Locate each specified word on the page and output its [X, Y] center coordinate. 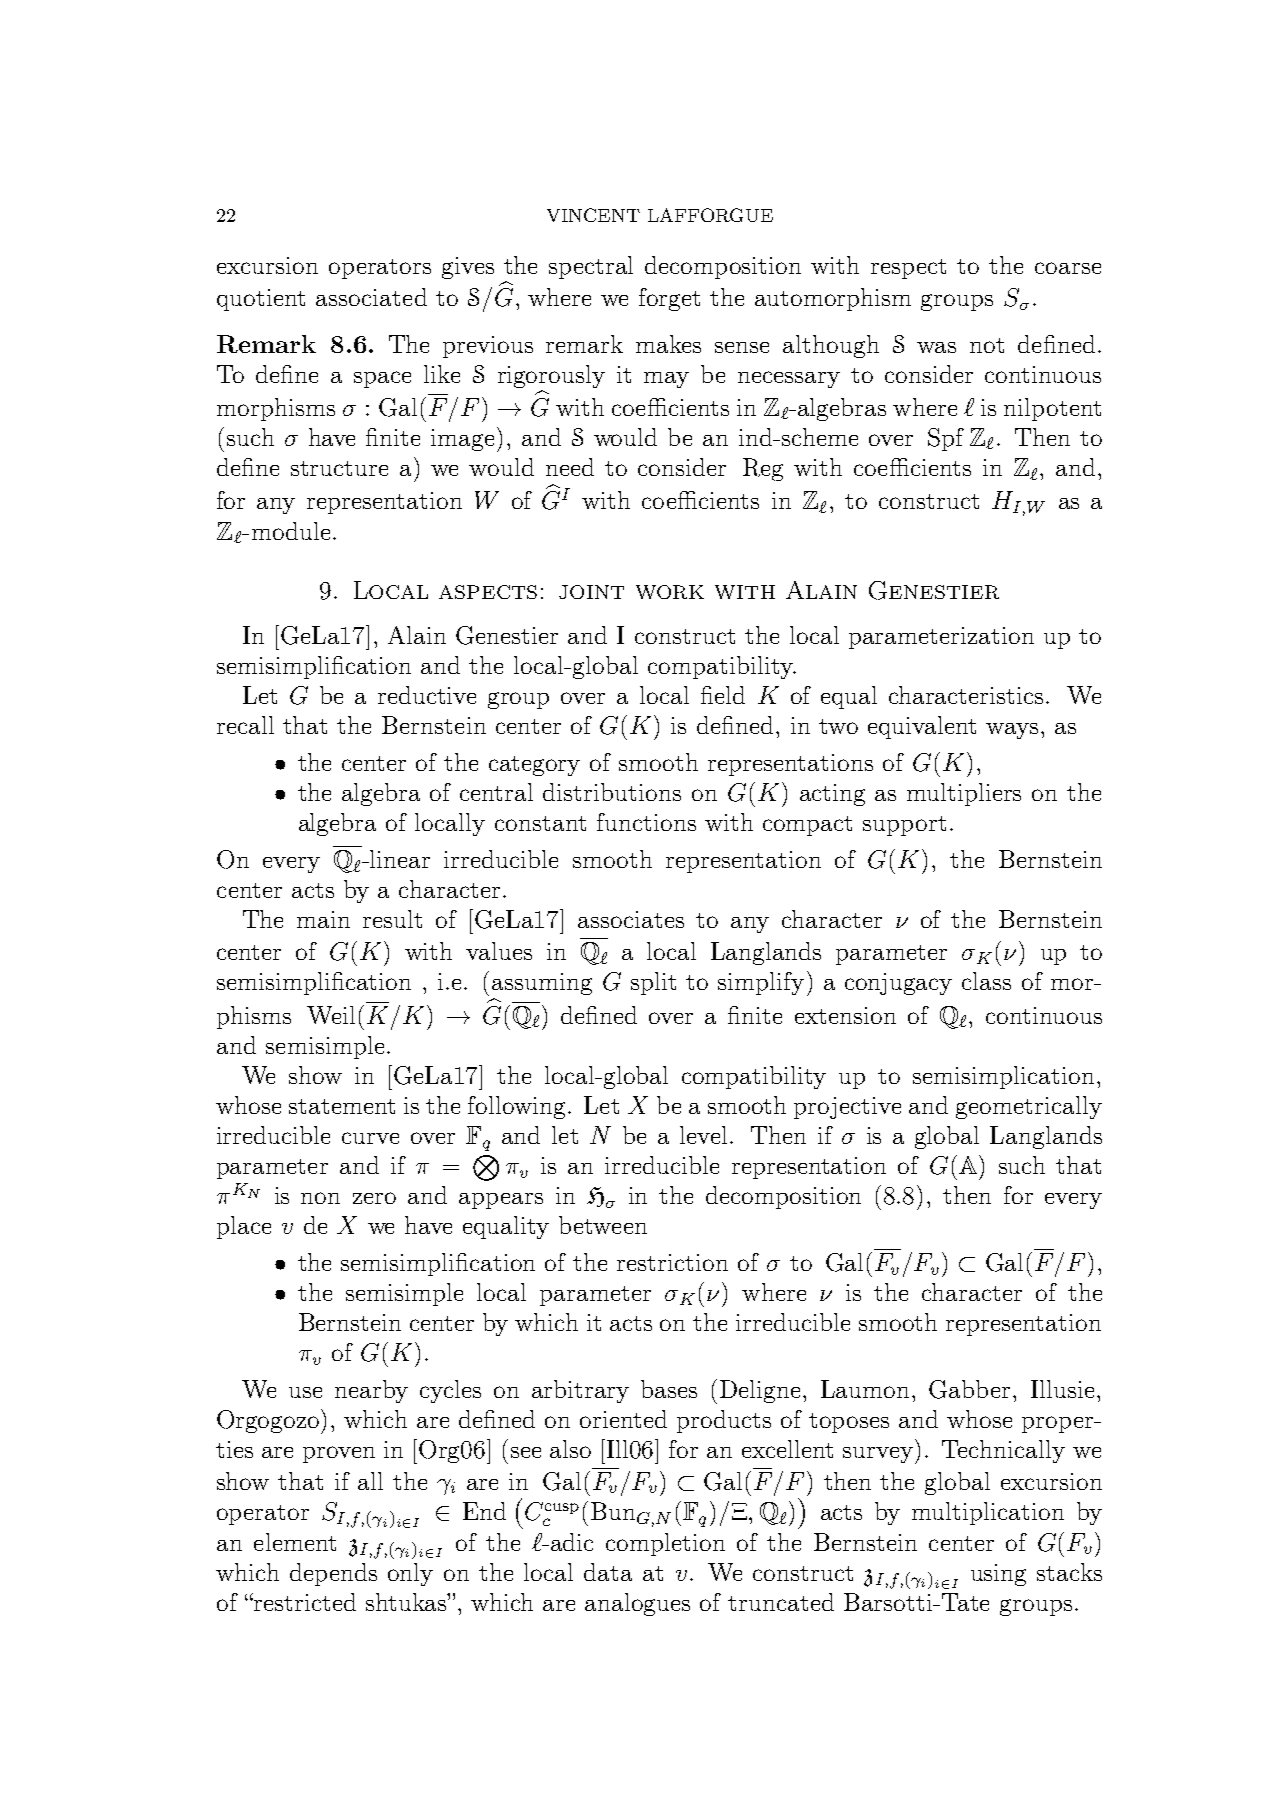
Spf [946, 439]
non [320, 1198]
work [670, 592]
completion [665, 1544]
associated [371, 297]
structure [339, 468]
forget [669, 299]
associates [631, 919]
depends [333, 1574]
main [323, 919]
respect [908, 269]
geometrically [1029, 1107]
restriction [672, 1262]
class [986, 981]
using [998, 1575]
